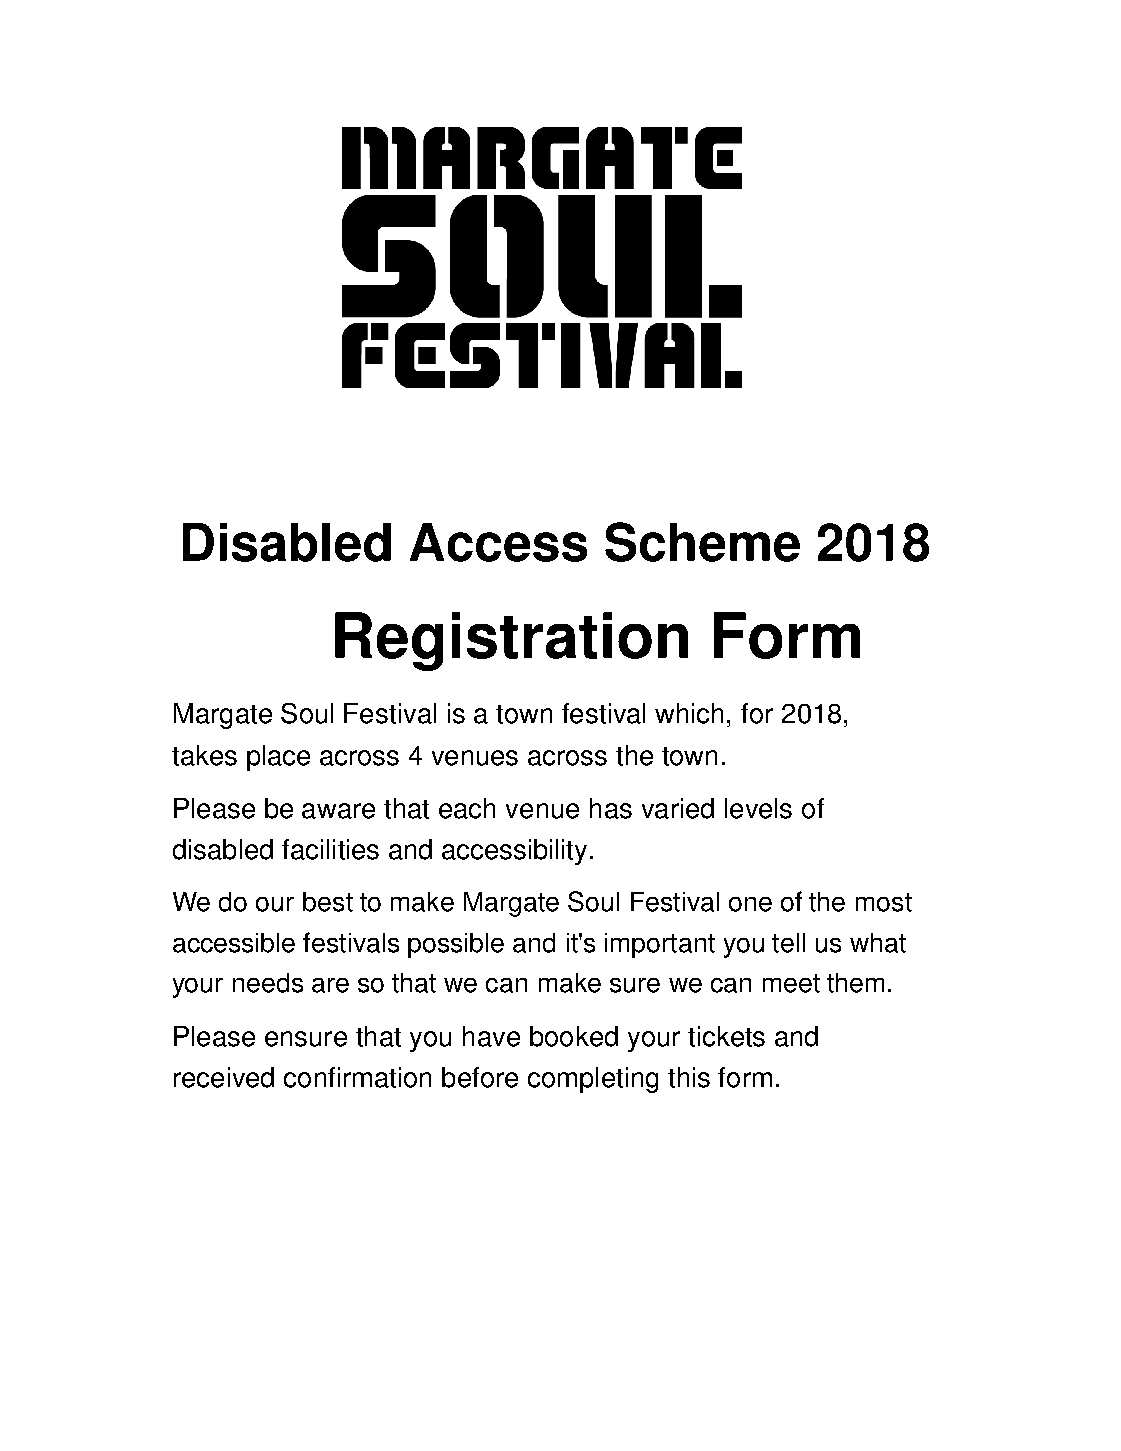  What do you see at coordinates (511, 641) in the screenshot?
I see `Registration` at bounding box center [511, 641].
